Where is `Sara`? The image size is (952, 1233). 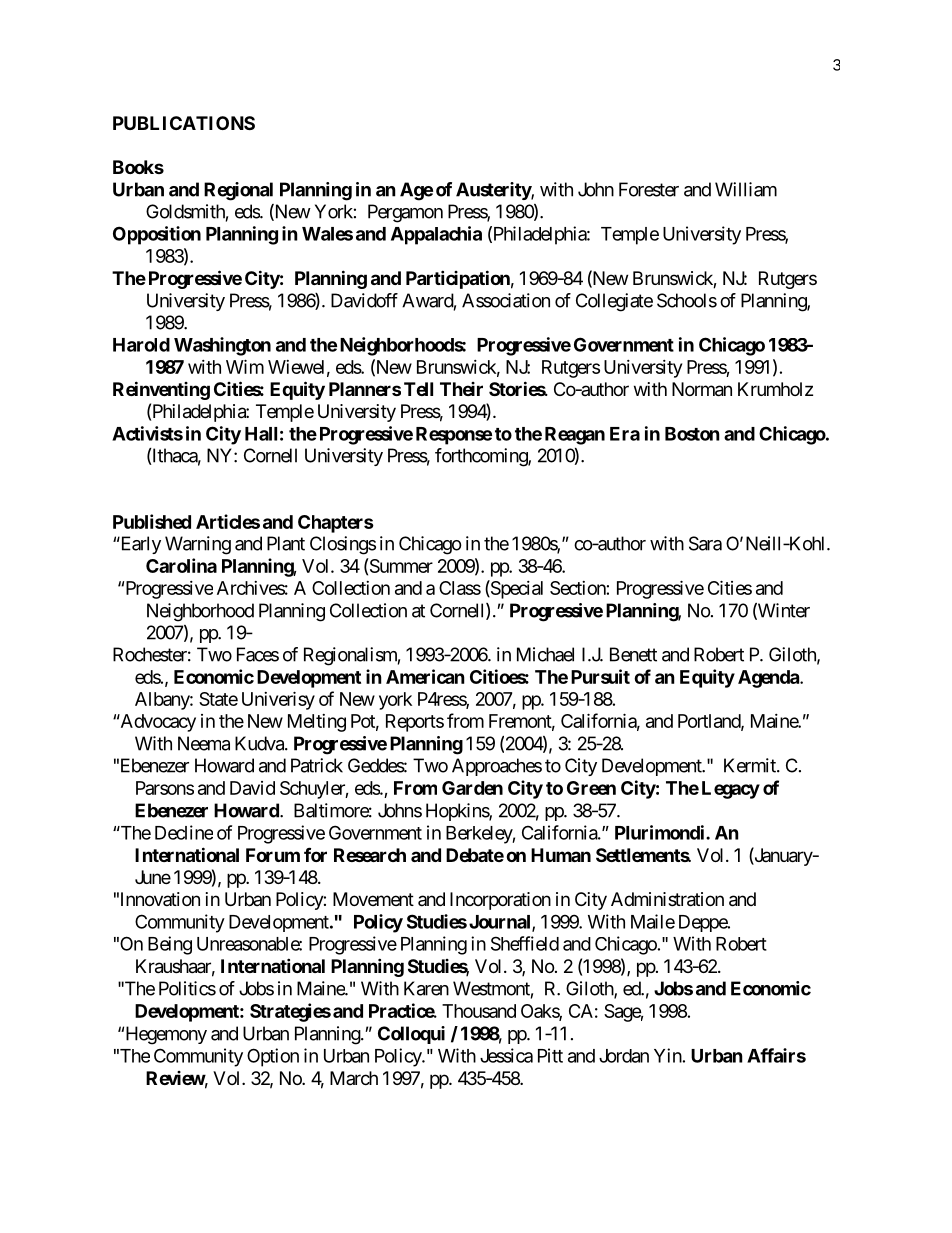 Sara is located at coordinates (705, 543).
